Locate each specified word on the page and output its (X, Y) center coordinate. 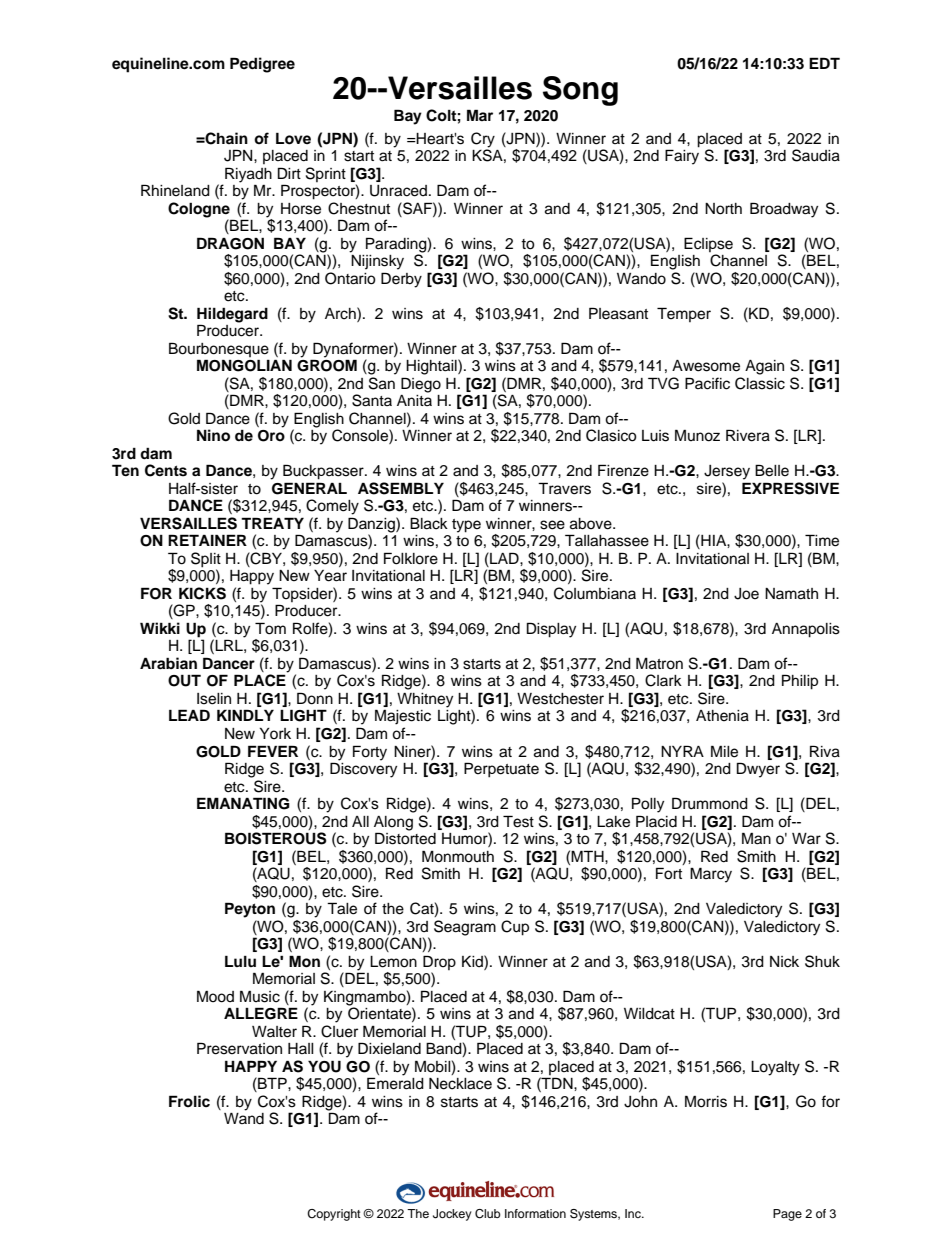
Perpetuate (501, 770)
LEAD (189, 715)
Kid (473, 961)
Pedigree (262, 65)
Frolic (189, 1101)
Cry (483, 140)
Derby (401, 280)
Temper (684, 314)
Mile (724, 751)
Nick (784, 962)
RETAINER (207, 540)
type (466, 526)
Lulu (240, 961)
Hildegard (232, 315)
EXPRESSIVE (790, 488)
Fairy (682, 156)
